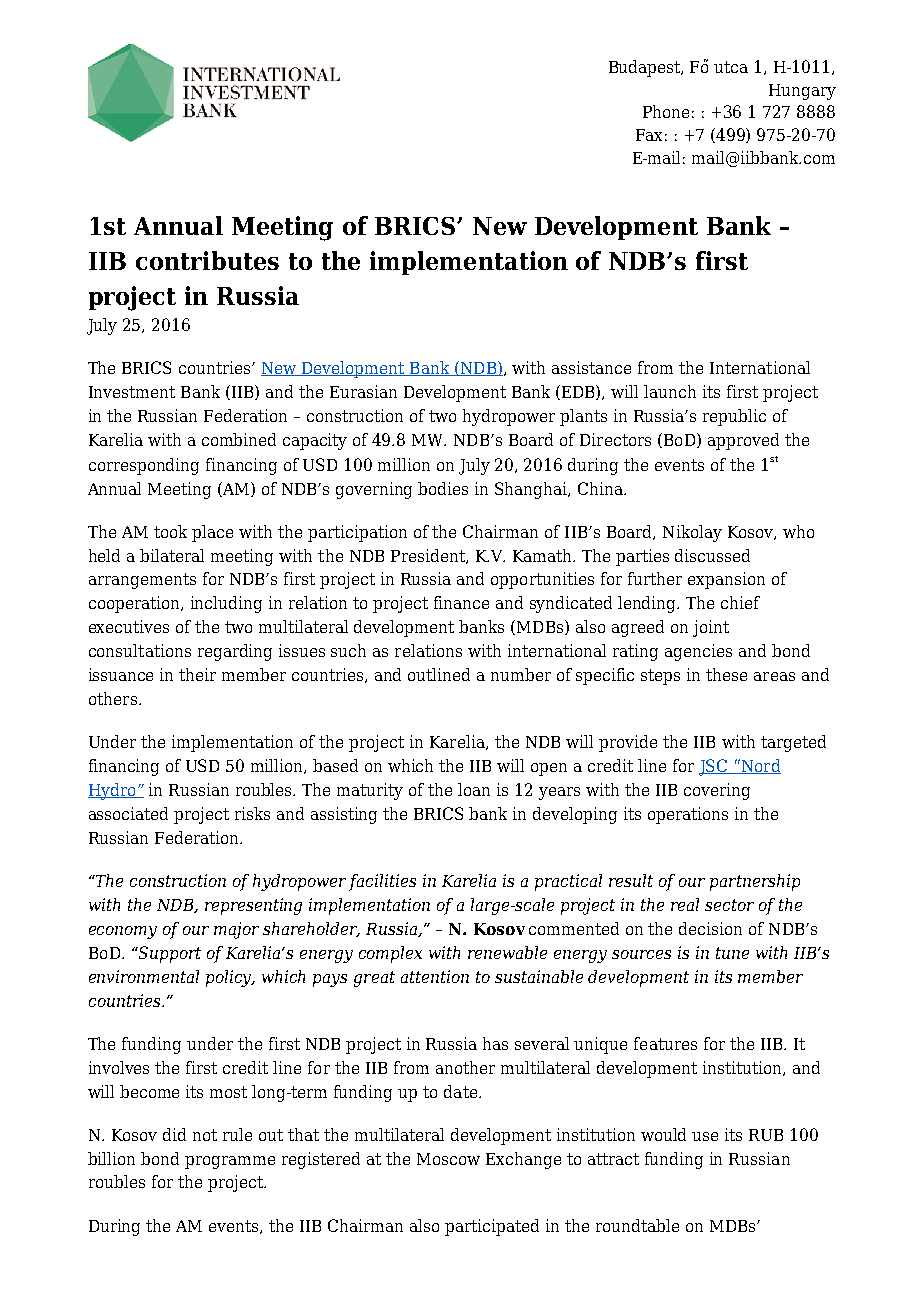 The height and width of the page is (1308, 924). What do you see at coordinates (197, 674) in the page?
I see `their` at bounding box center [197, 674].
